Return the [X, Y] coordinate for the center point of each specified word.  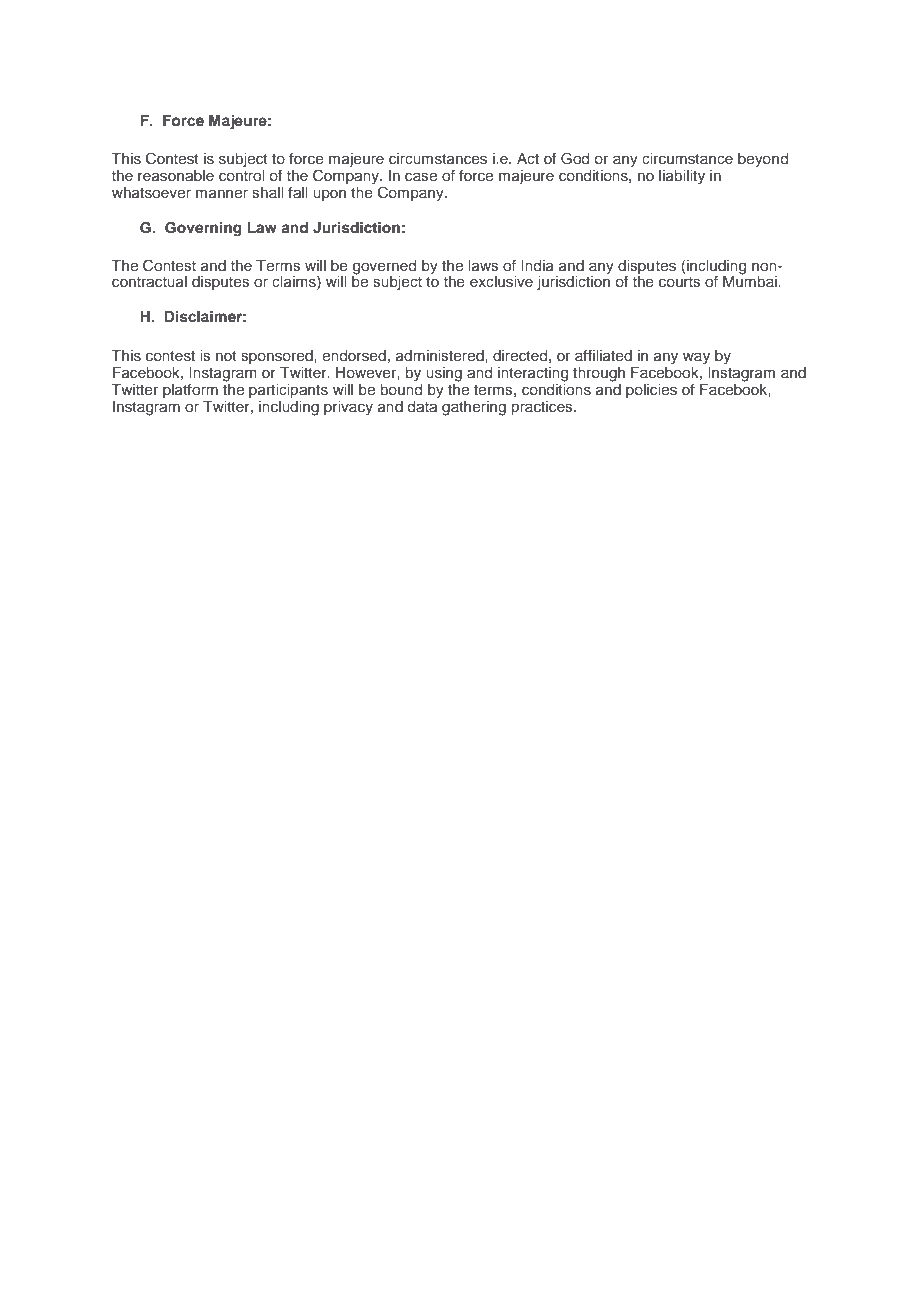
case [421, 177]
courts [680, 282]
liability [682, 177]
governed [384, 268]
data [423, 405]
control [241, 175]
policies [651, 391]
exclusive [501, 282]
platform [190, 390]
